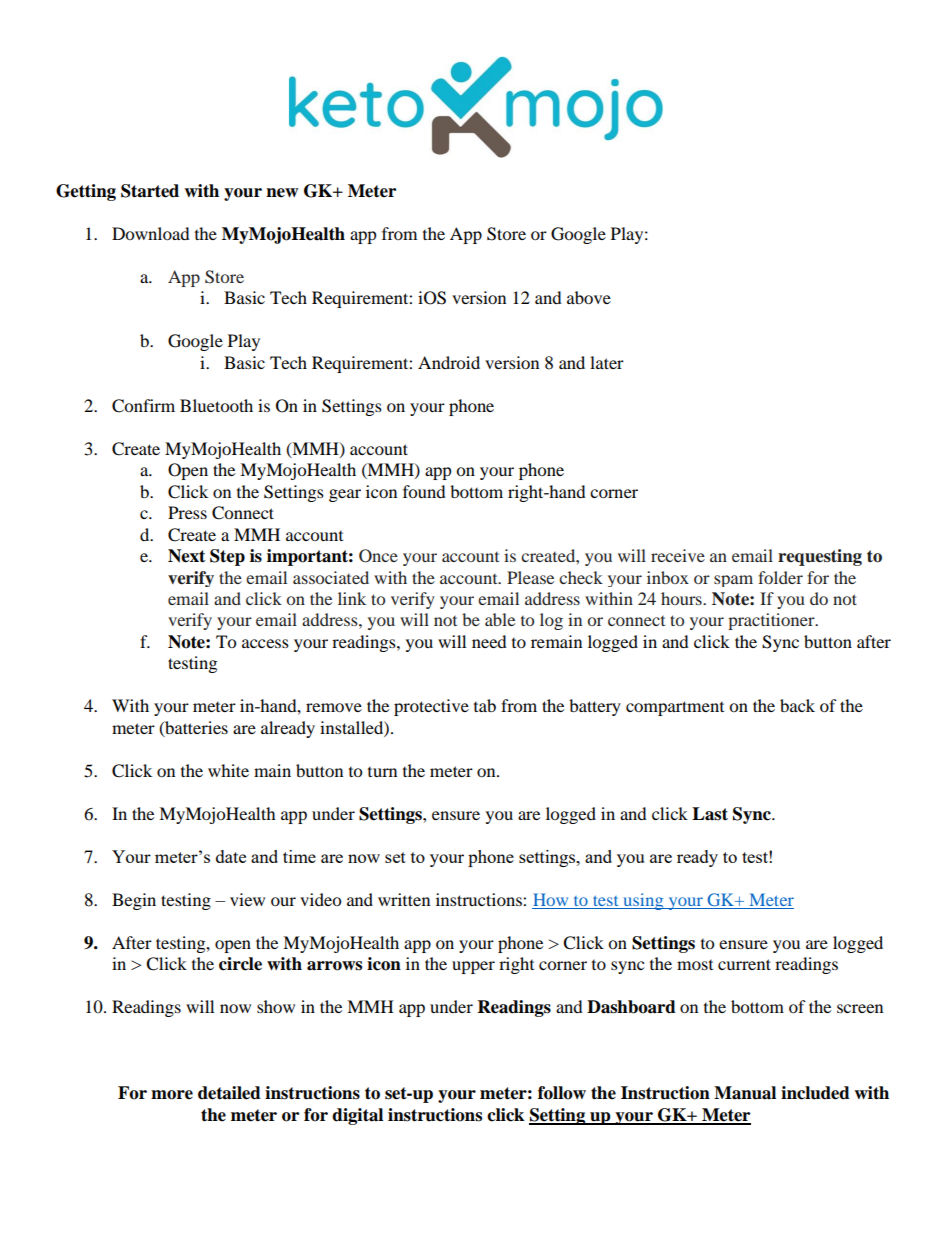 The image size is (952, 1233). What do you see at coordinates (172, 1095) in the document?
I see `more` at bounding box center [172, 1095].
